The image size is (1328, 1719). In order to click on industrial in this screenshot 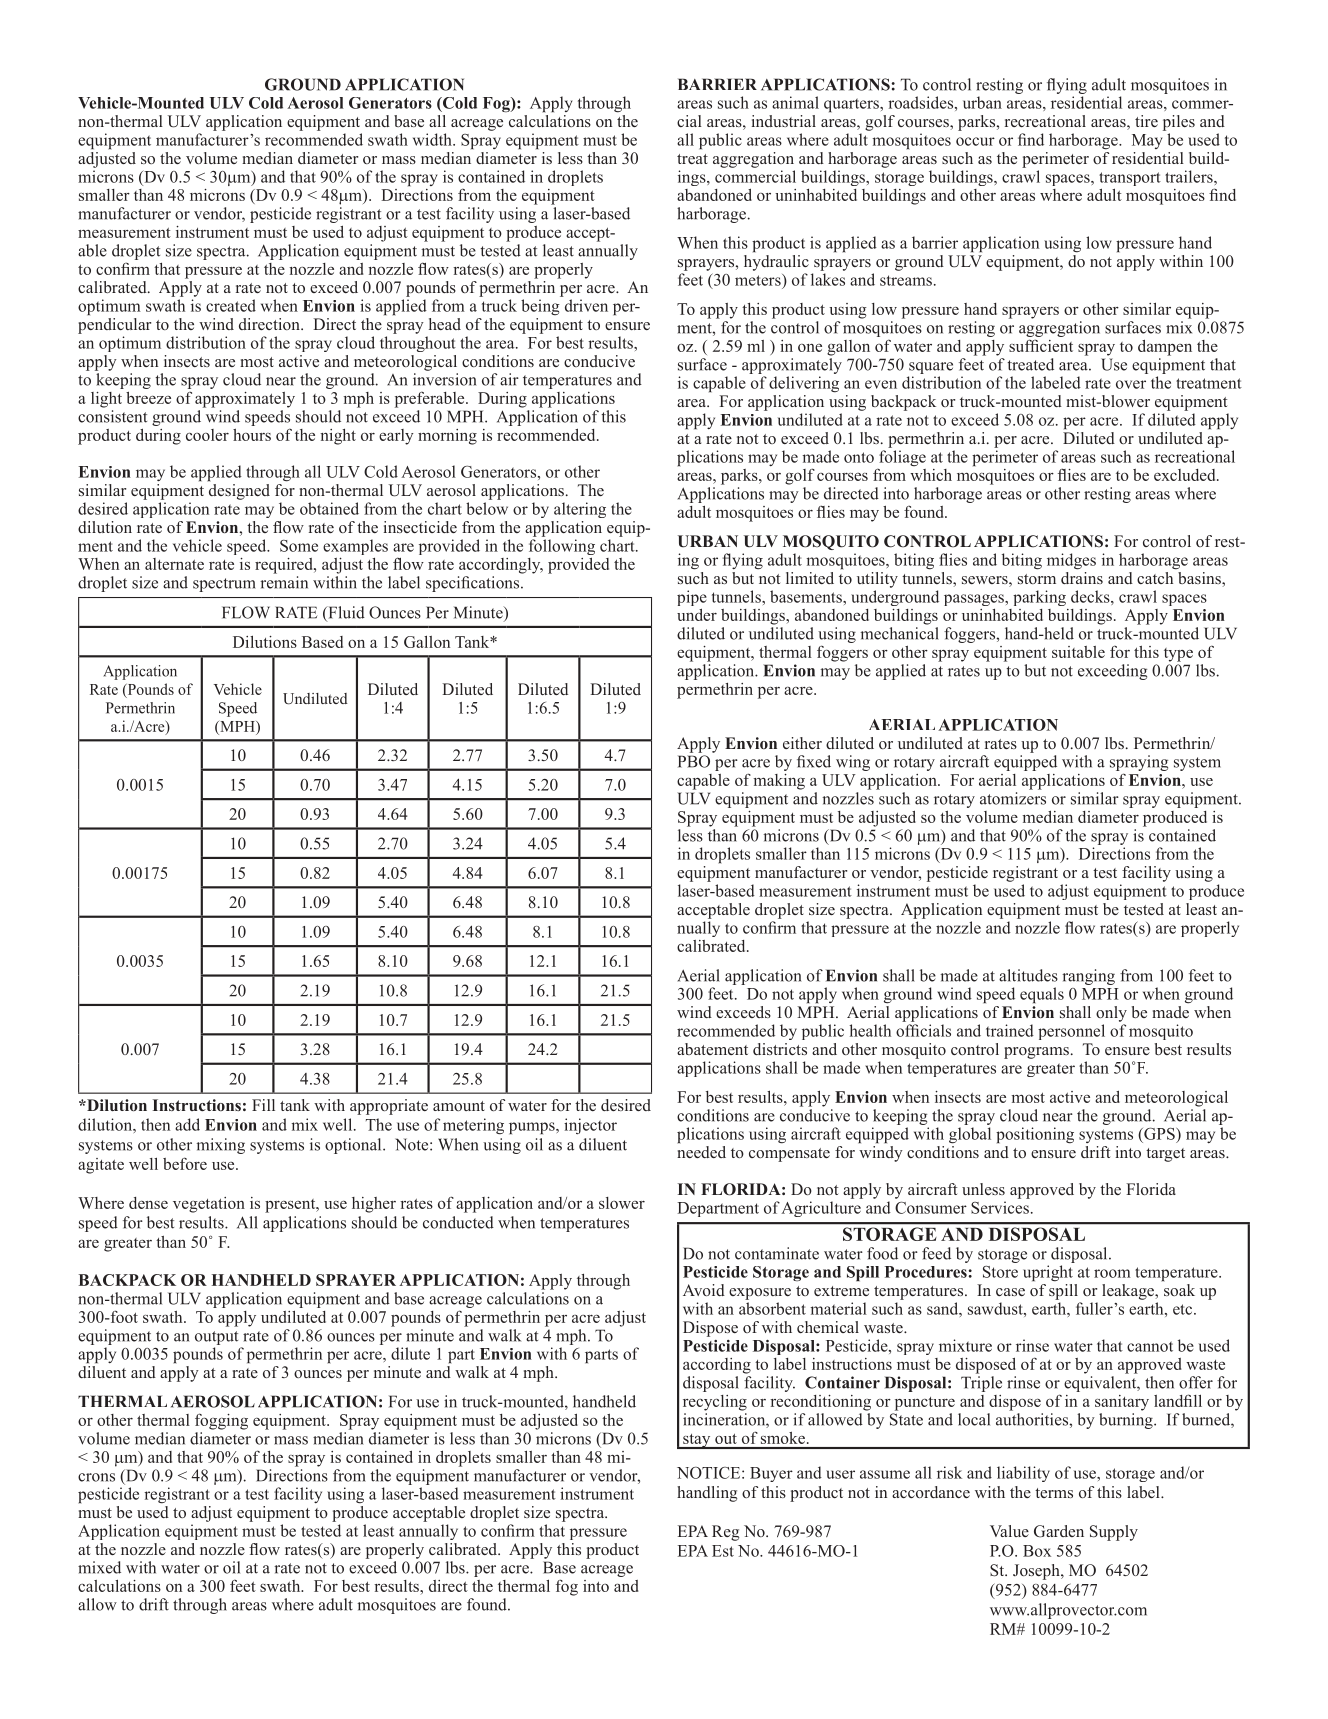, I will do `click(784, 121)`.
